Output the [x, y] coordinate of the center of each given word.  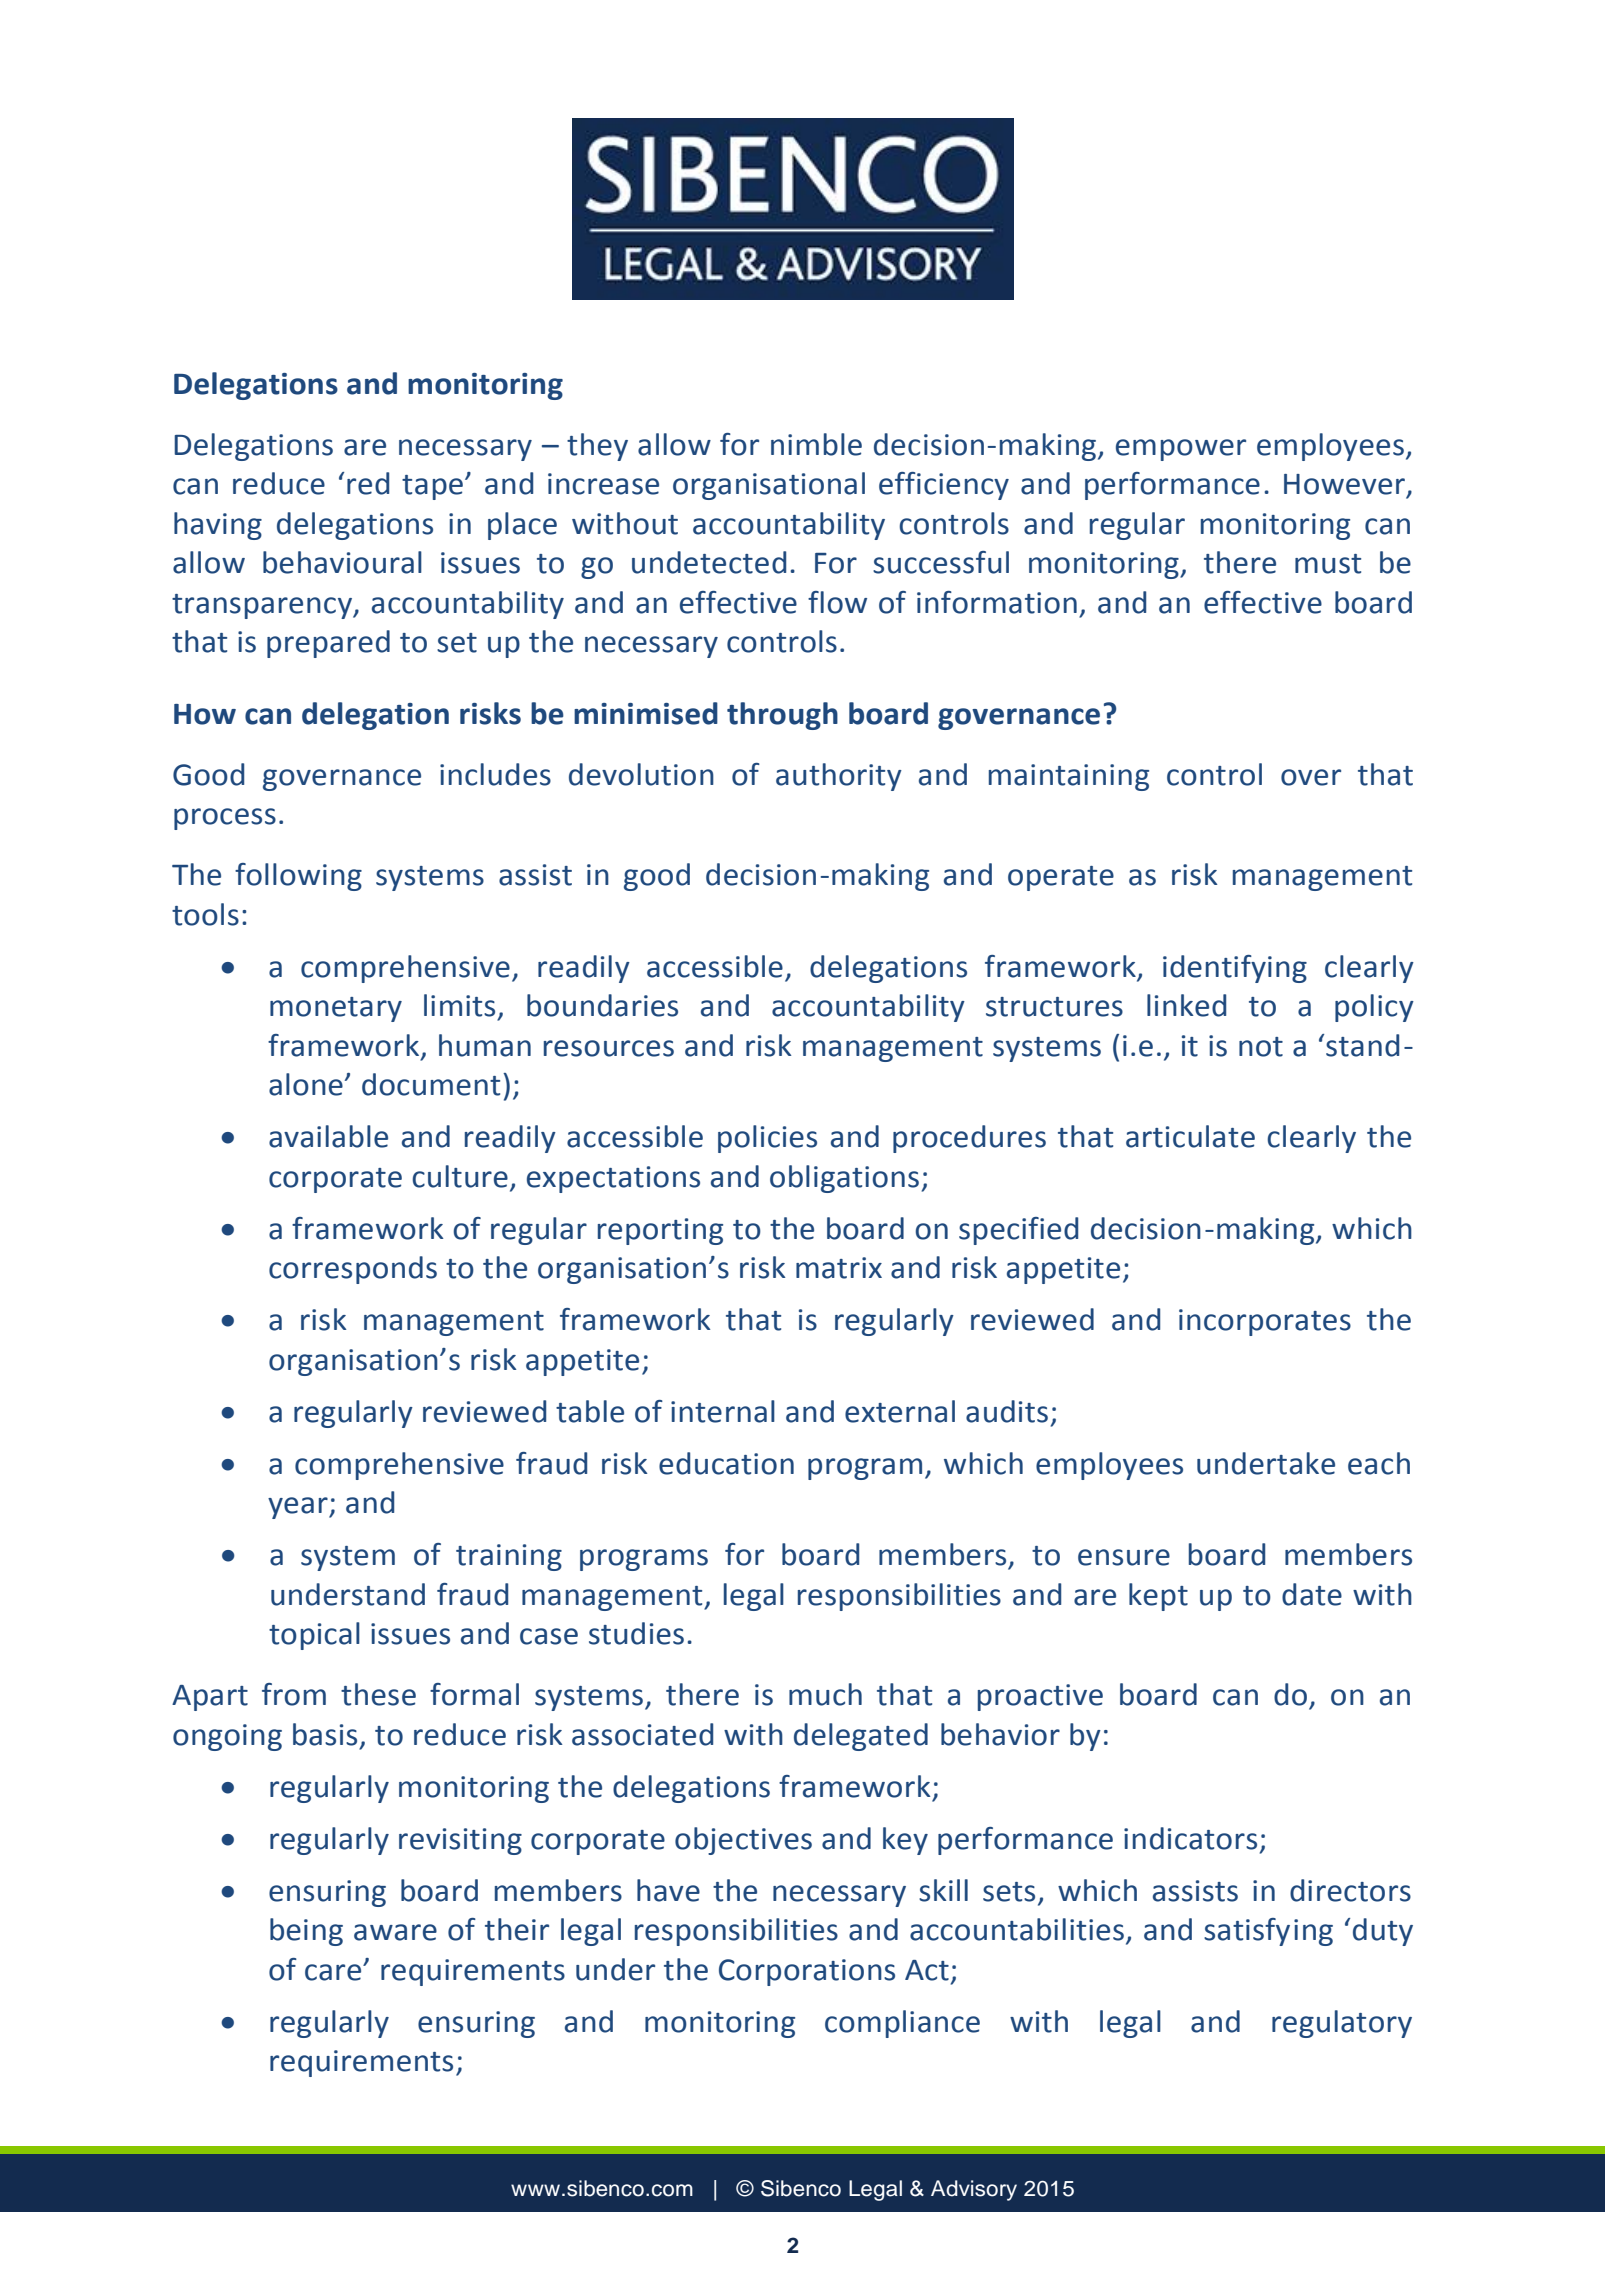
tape [432, 487]
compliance [902, 2024]
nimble [816, 444]
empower [1181, 450]
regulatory [1342, 2024]
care [334, 1972]
